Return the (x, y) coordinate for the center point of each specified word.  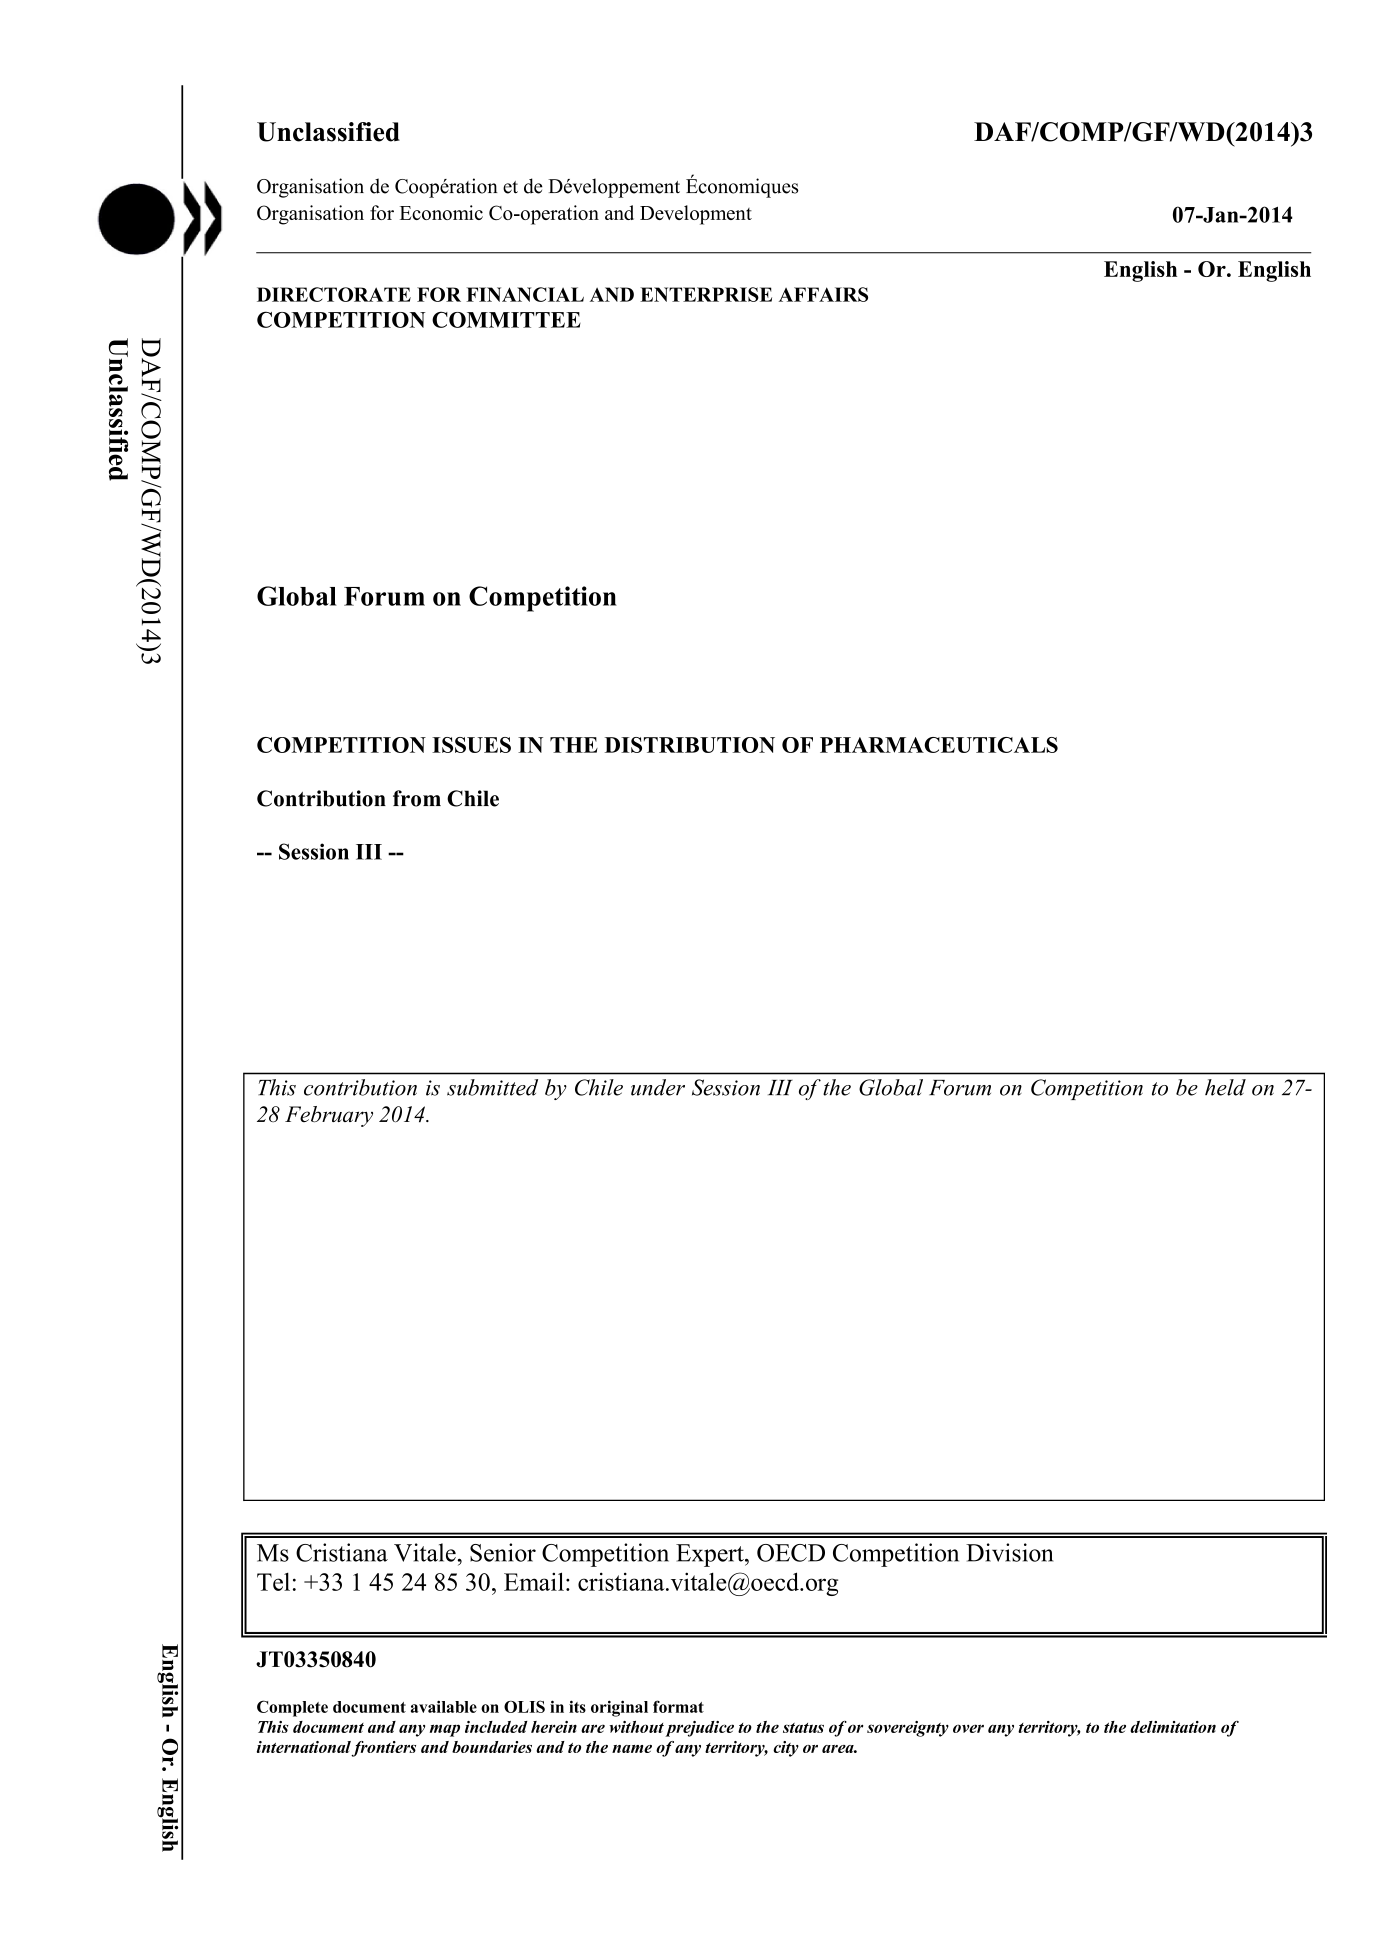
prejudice (699, 1729)
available (444, 1706)
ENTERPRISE (706, 294)
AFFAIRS (823, 294)
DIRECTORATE (334, 294)
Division (1010, 1552)
